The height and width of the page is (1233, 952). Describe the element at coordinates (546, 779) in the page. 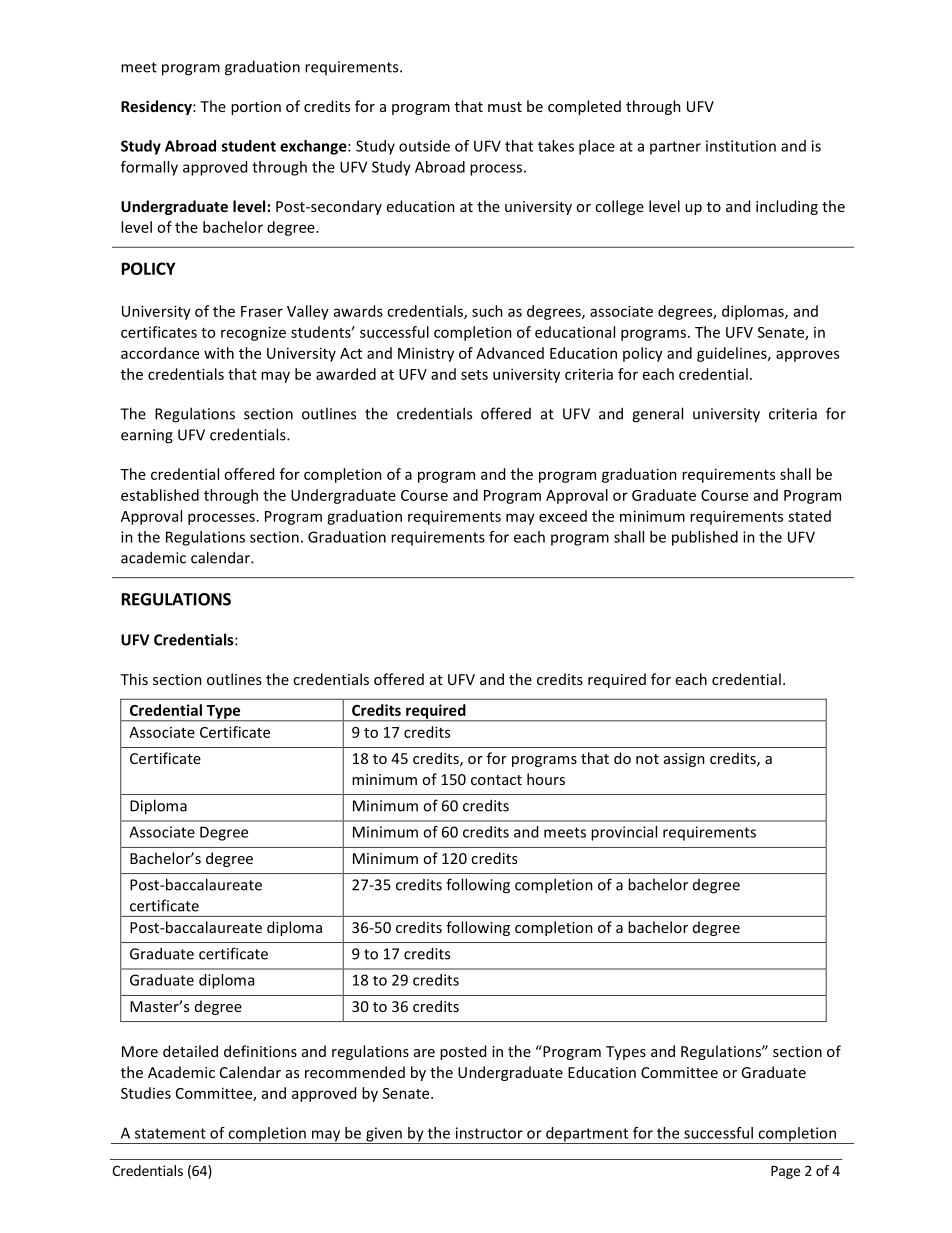

I see `hours` at that location.
